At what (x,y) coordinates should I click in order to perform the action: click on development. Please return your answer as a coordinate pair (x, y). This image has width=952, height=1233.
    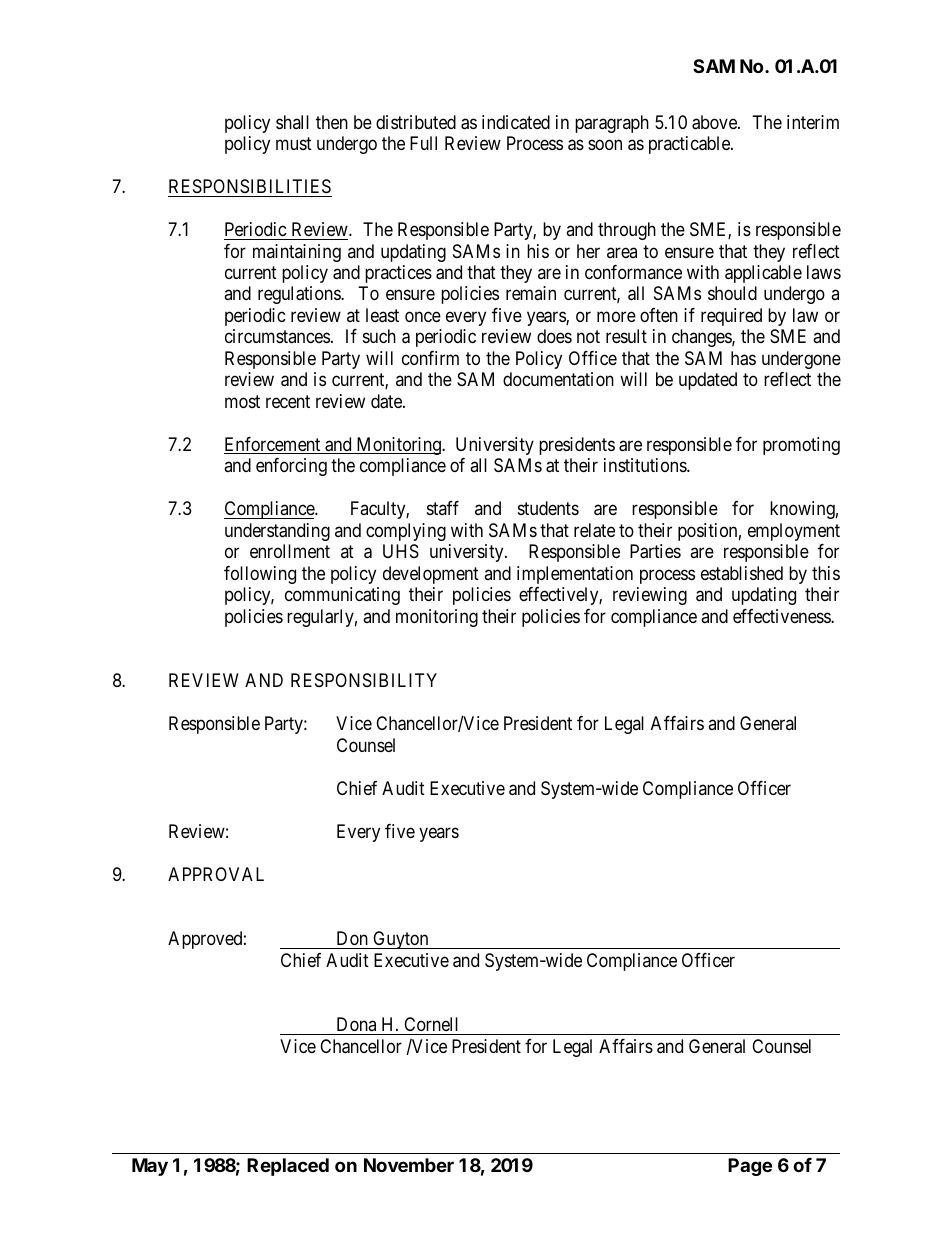
    Looking at the image, I should click on (431, 575).
